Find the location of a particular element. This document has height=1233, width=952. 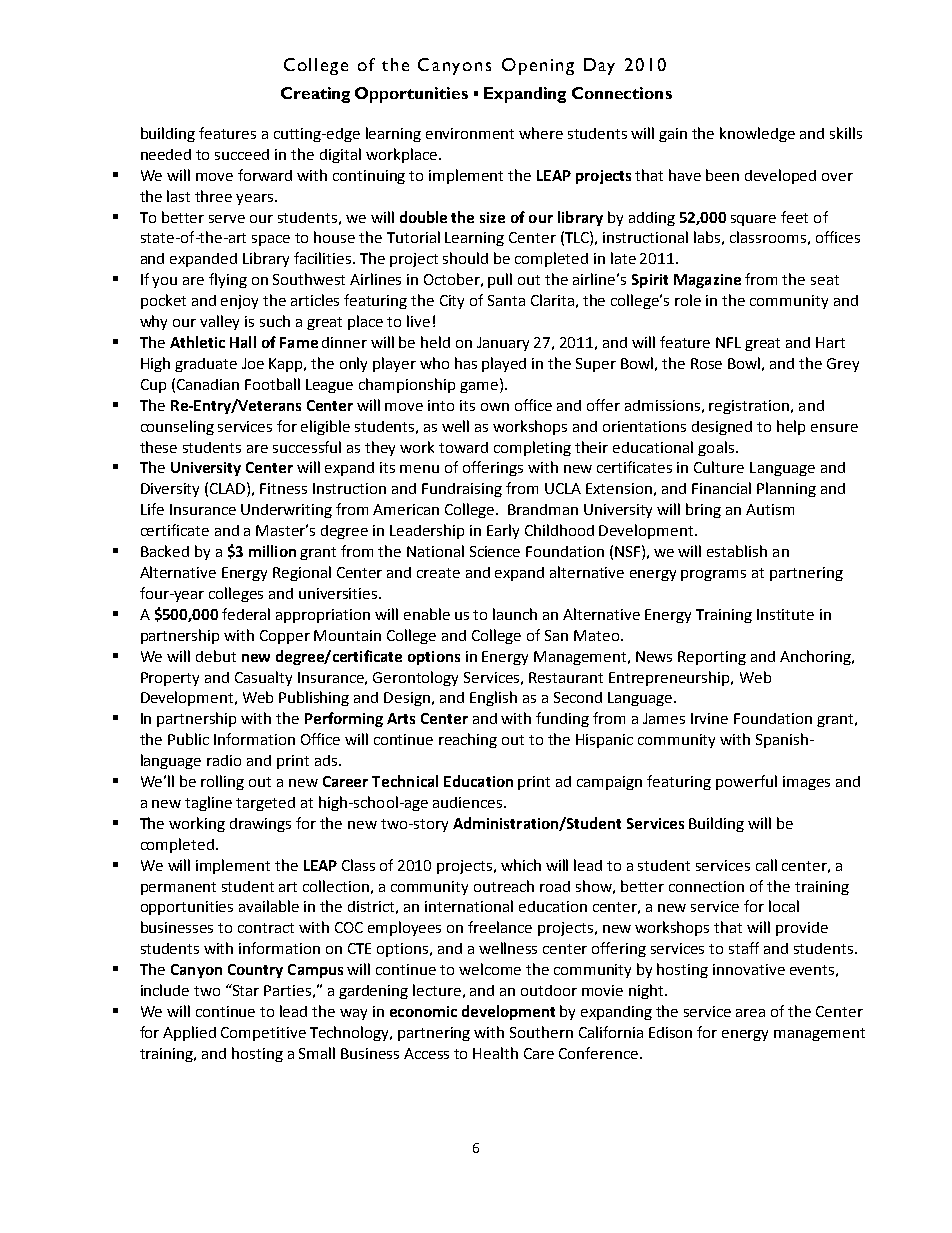

Irvine is located at coordinates (709, 718).
